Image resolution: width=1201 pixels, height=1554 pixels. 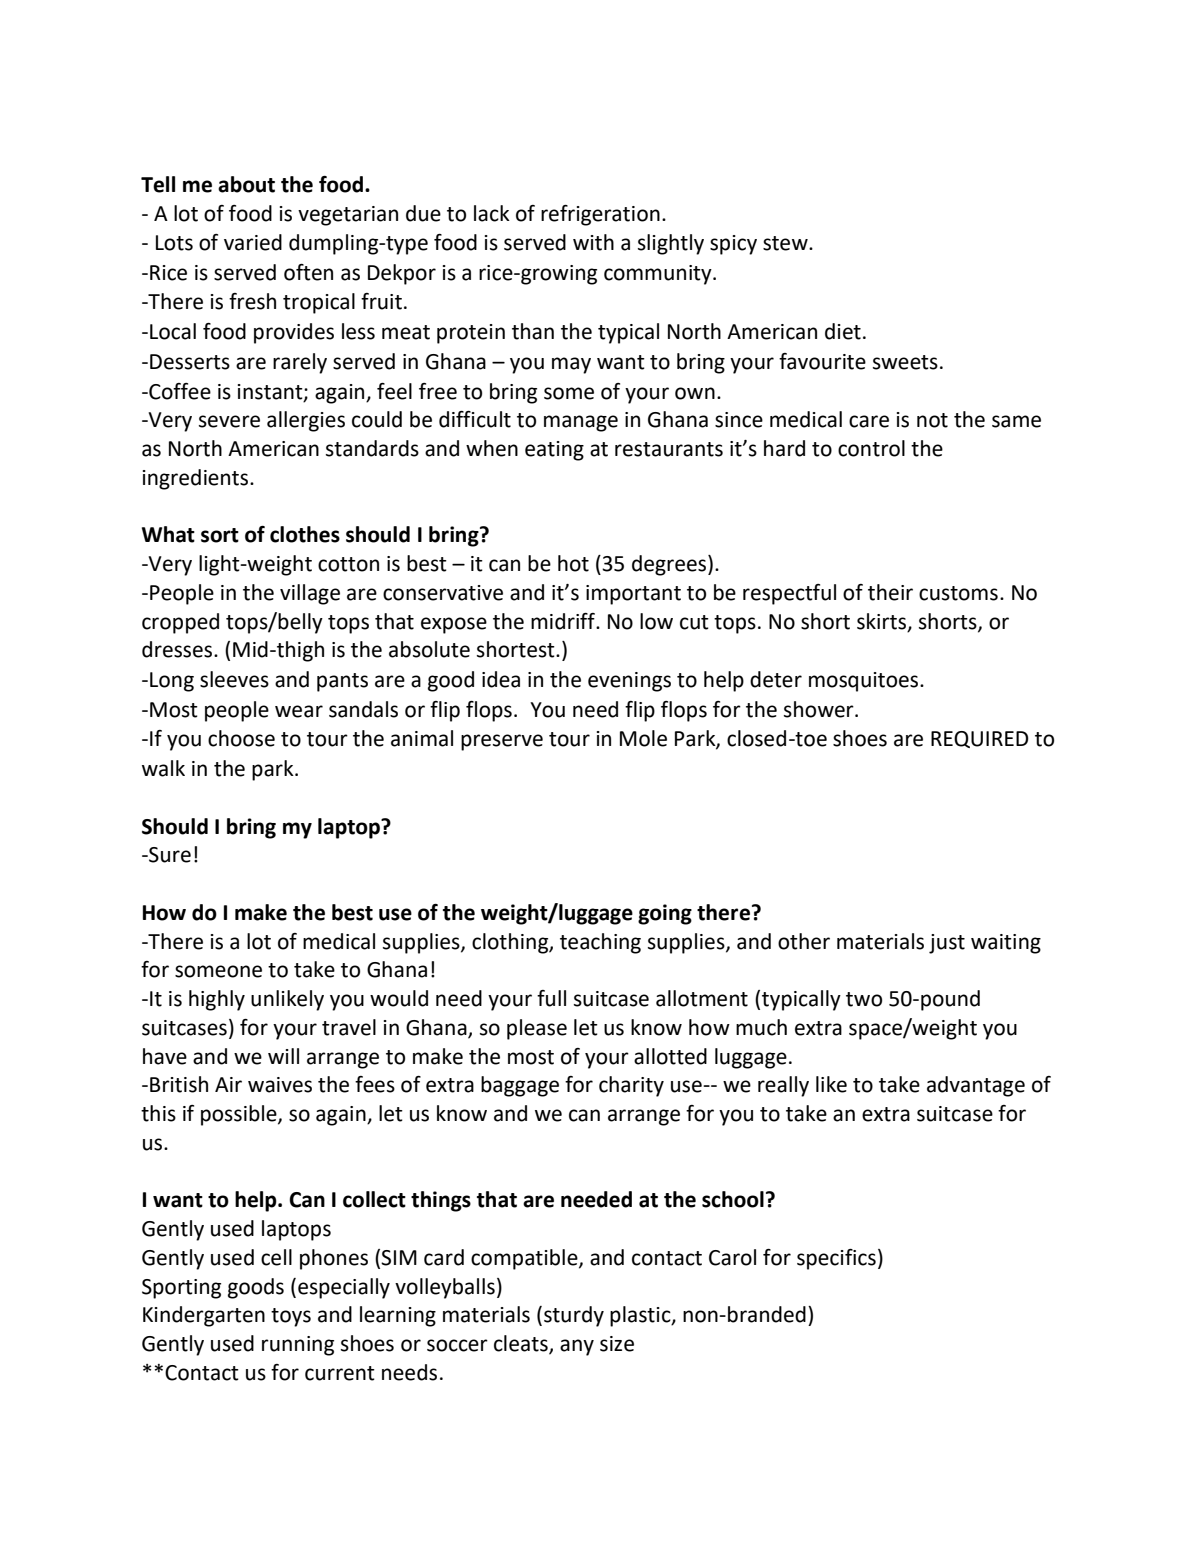 What do you see at coordinates (947, 944) in the screenshot?
I see `just` at bounding box center [947, 944].
